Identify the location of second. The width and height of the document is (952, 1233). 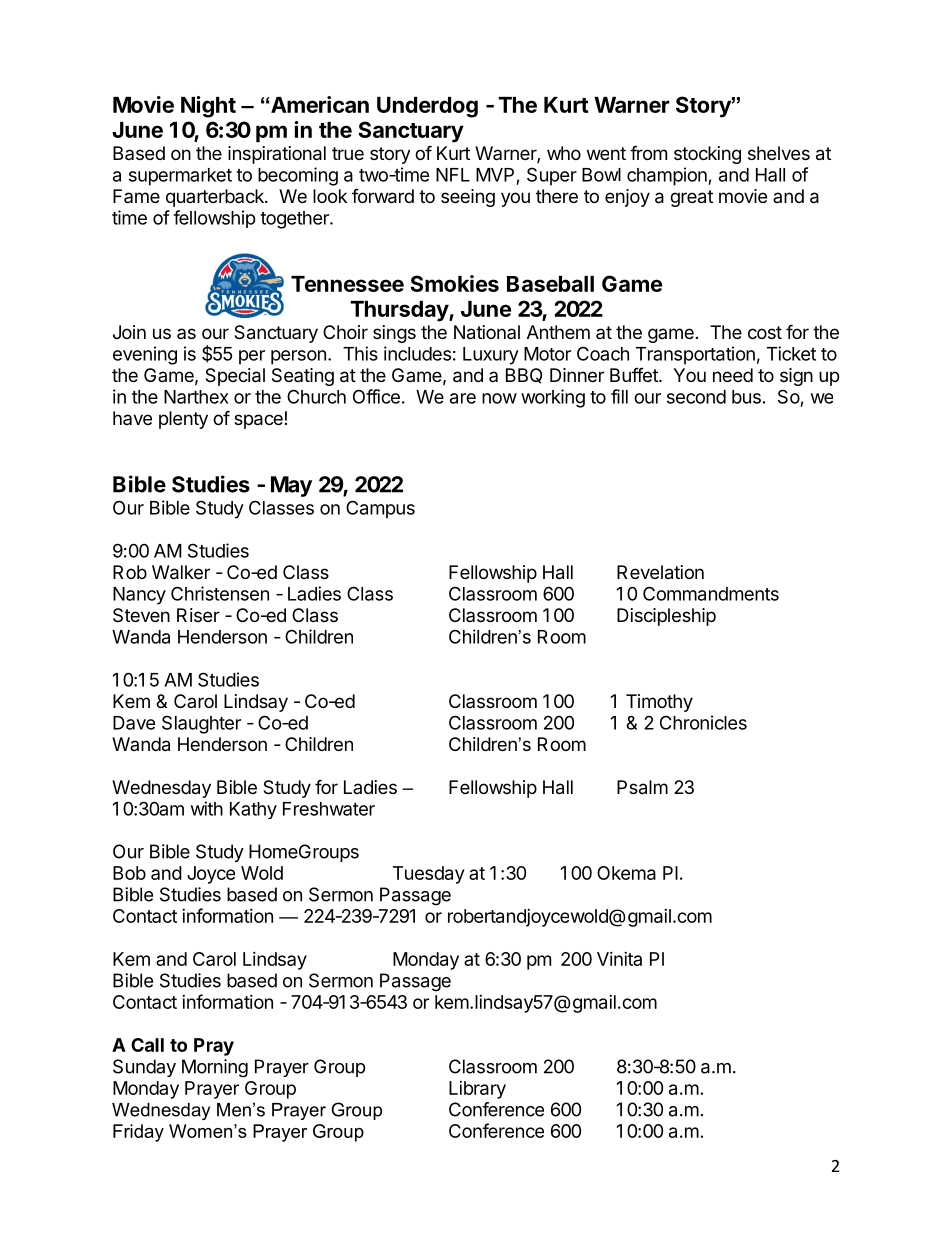
(696, 397).
